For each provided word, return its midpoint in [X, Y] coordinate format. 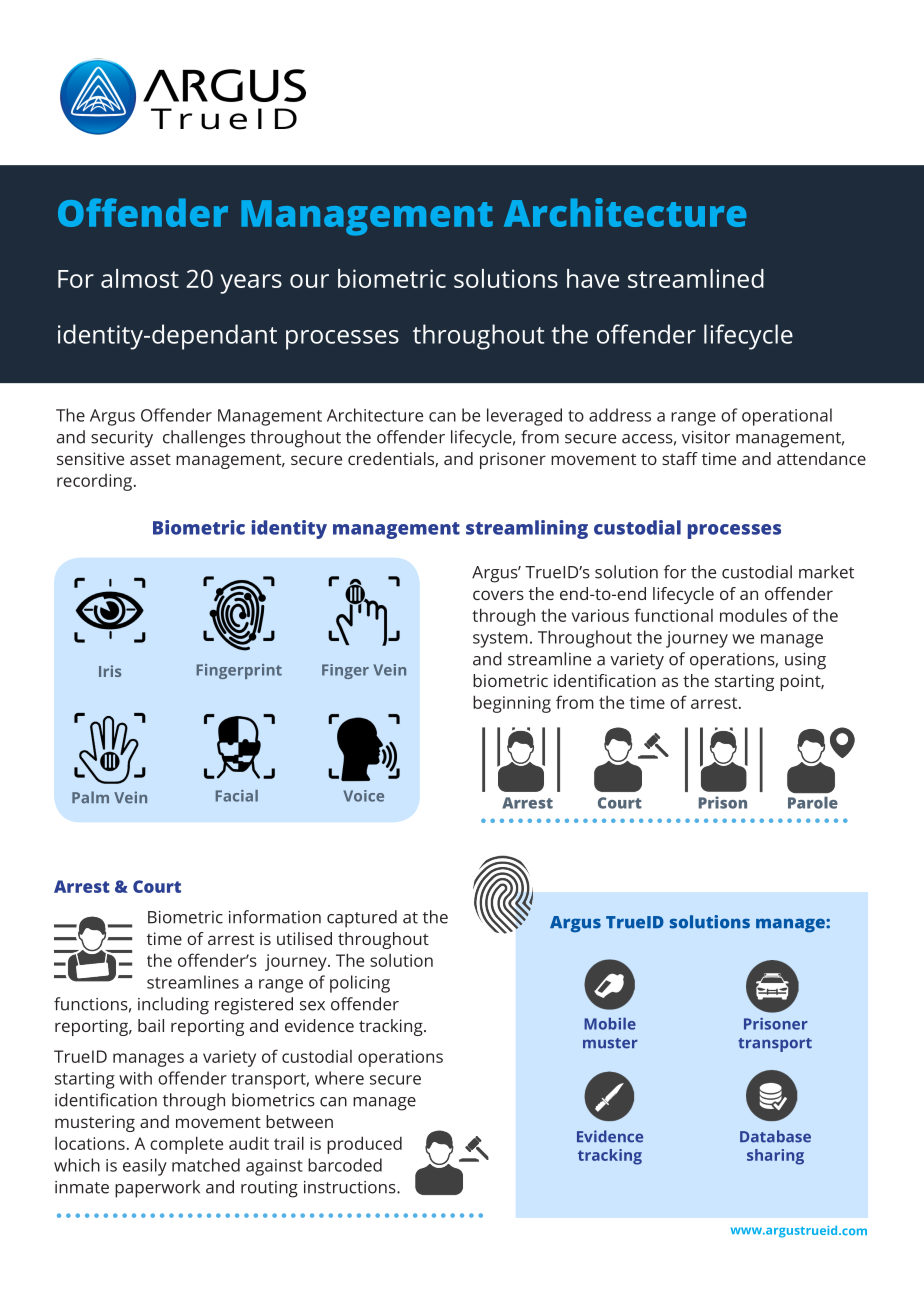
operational [787, 417]
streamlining [527, 529]
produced [364, 1145]
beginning [512, 704]
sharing [775, 1157]
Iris [110, 671]
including [173, 1006]
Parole [813, 803]
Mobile [610, 1024]
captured [362, 919]
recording [96, 482]
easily [145, 1167]
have [593, 278]
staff [680, 458]
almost [140, 278]
